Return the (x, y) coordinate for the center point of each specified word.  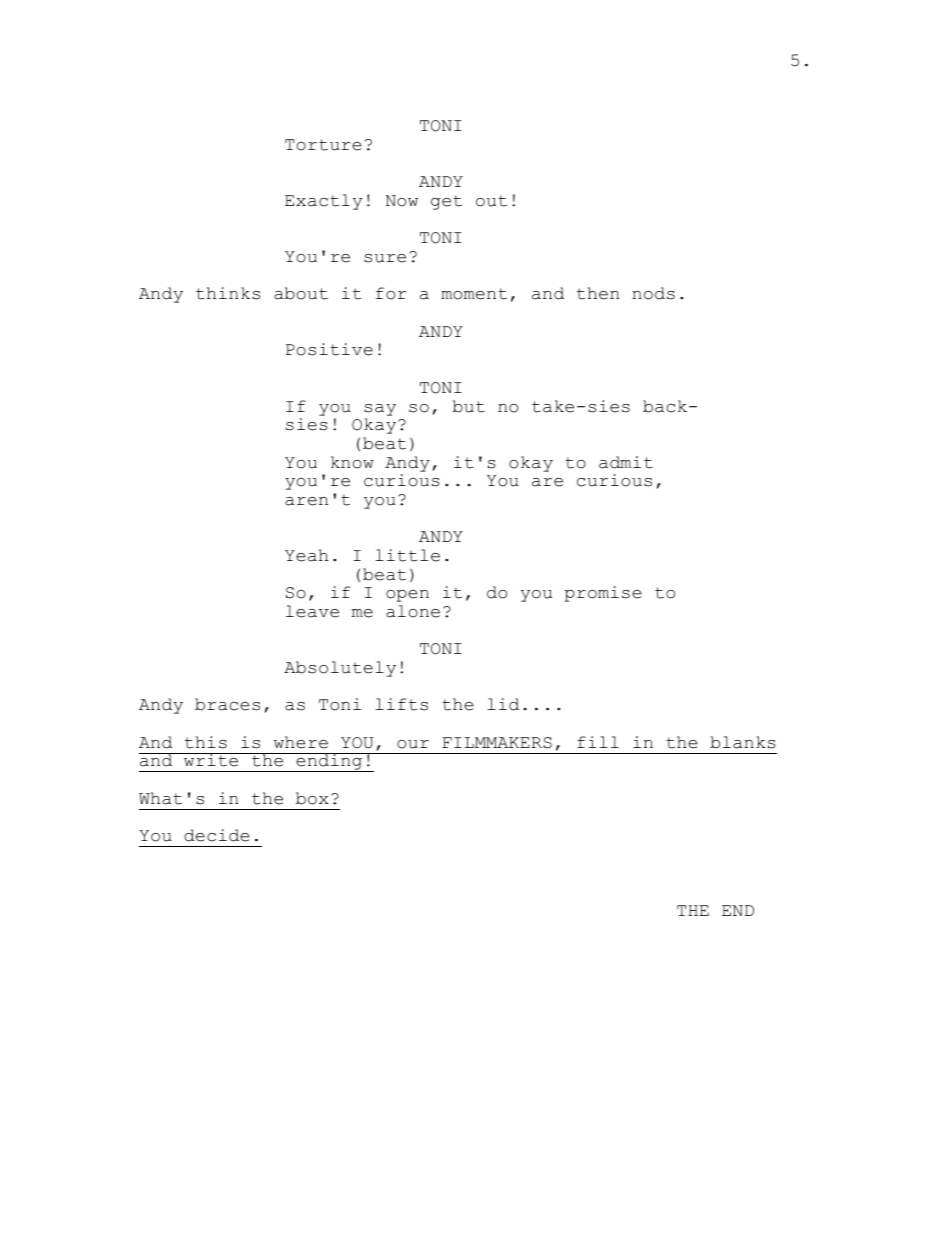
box (312, 798)
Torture (323, 145)
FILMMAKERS (497, 743)
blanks (743, 742)
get (446, 202)
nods (653, 293)
